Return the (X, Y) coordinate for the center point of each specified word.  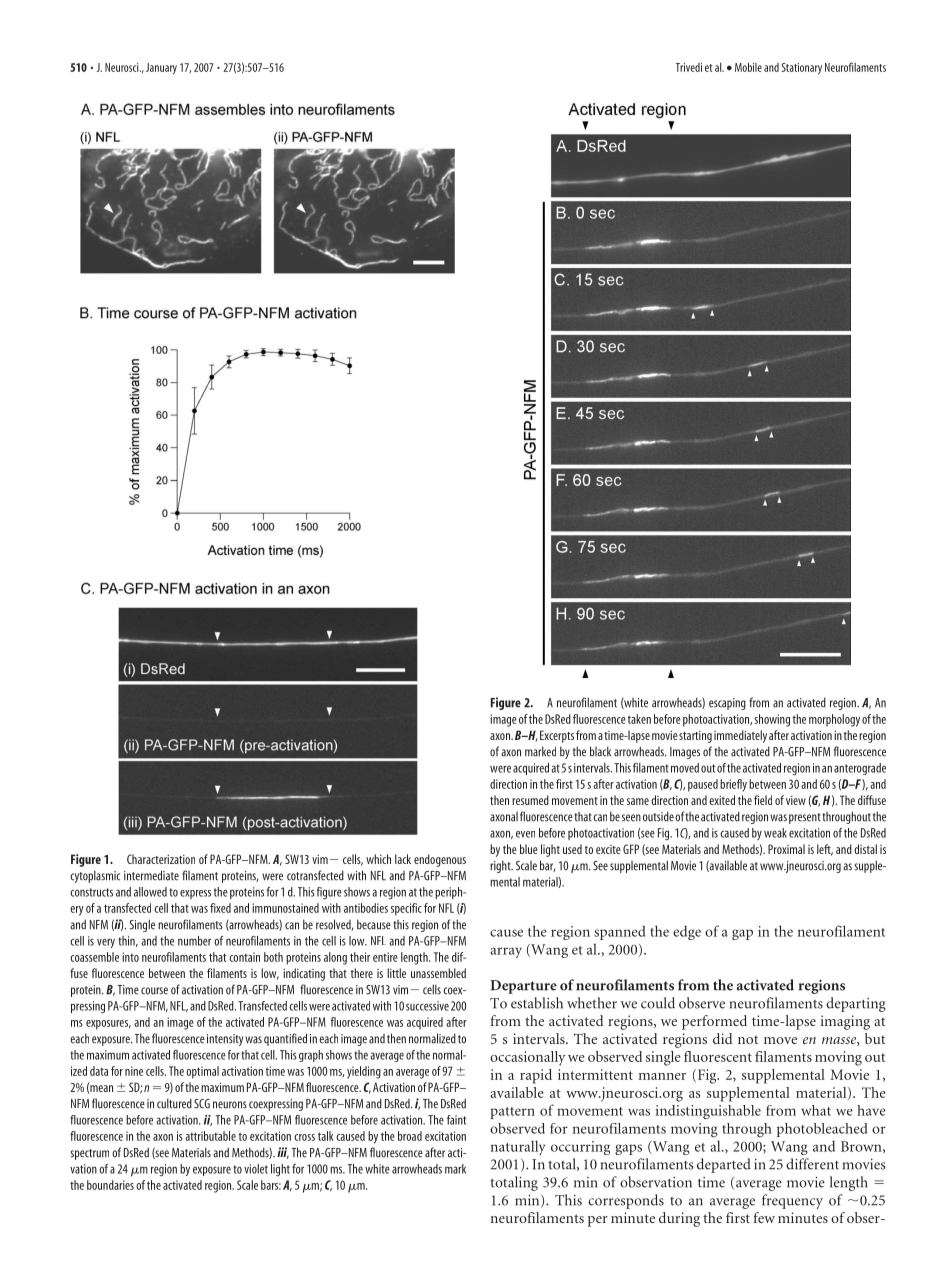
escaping (727, 704)
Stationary (802, 69)
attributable (210, 1136)
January (161, 69)
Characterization (161, 859)
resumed (530, 800)
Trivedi (689, 67)
